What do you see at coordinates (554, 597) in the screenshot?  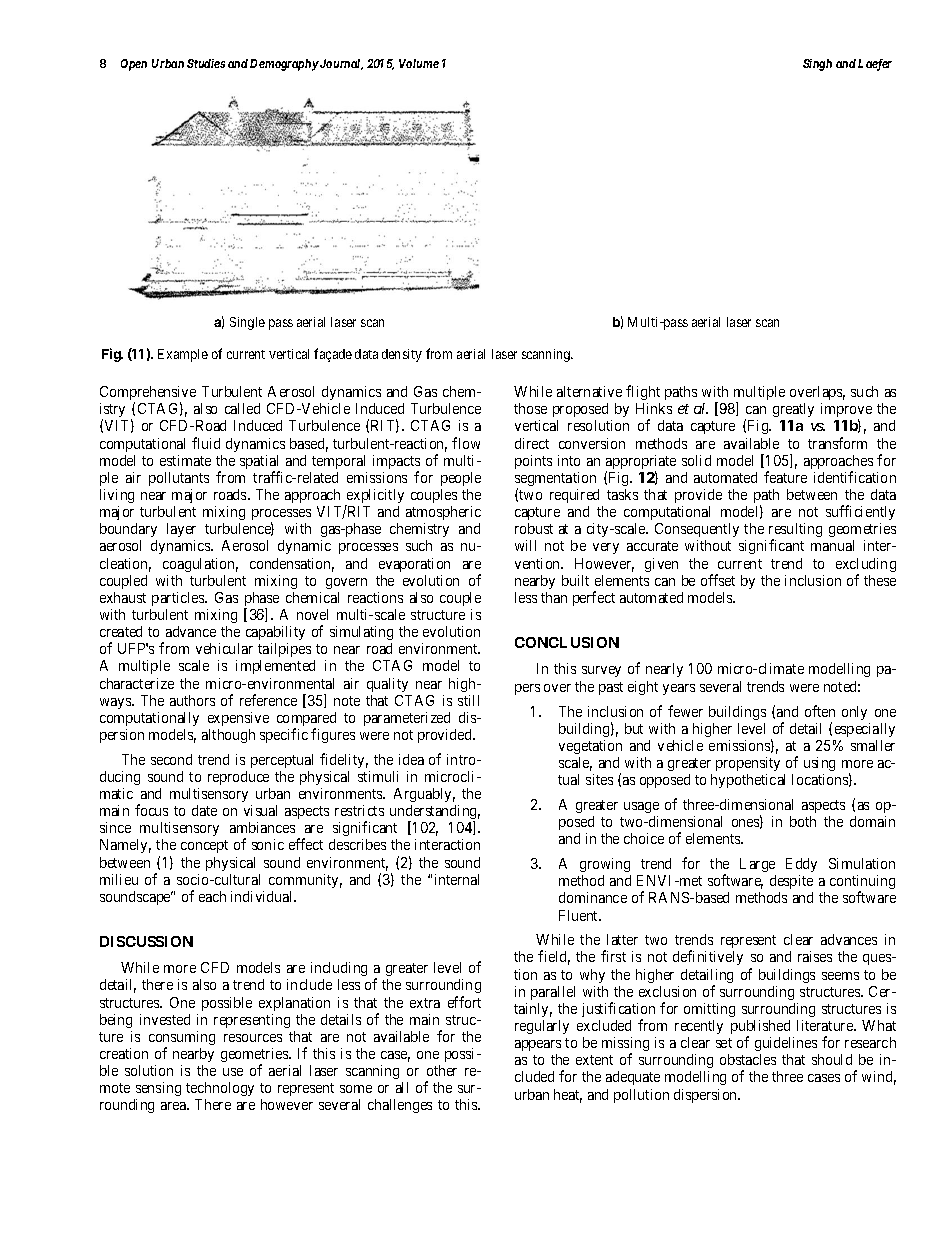 I see `than` at bounding box center [554, 597].
